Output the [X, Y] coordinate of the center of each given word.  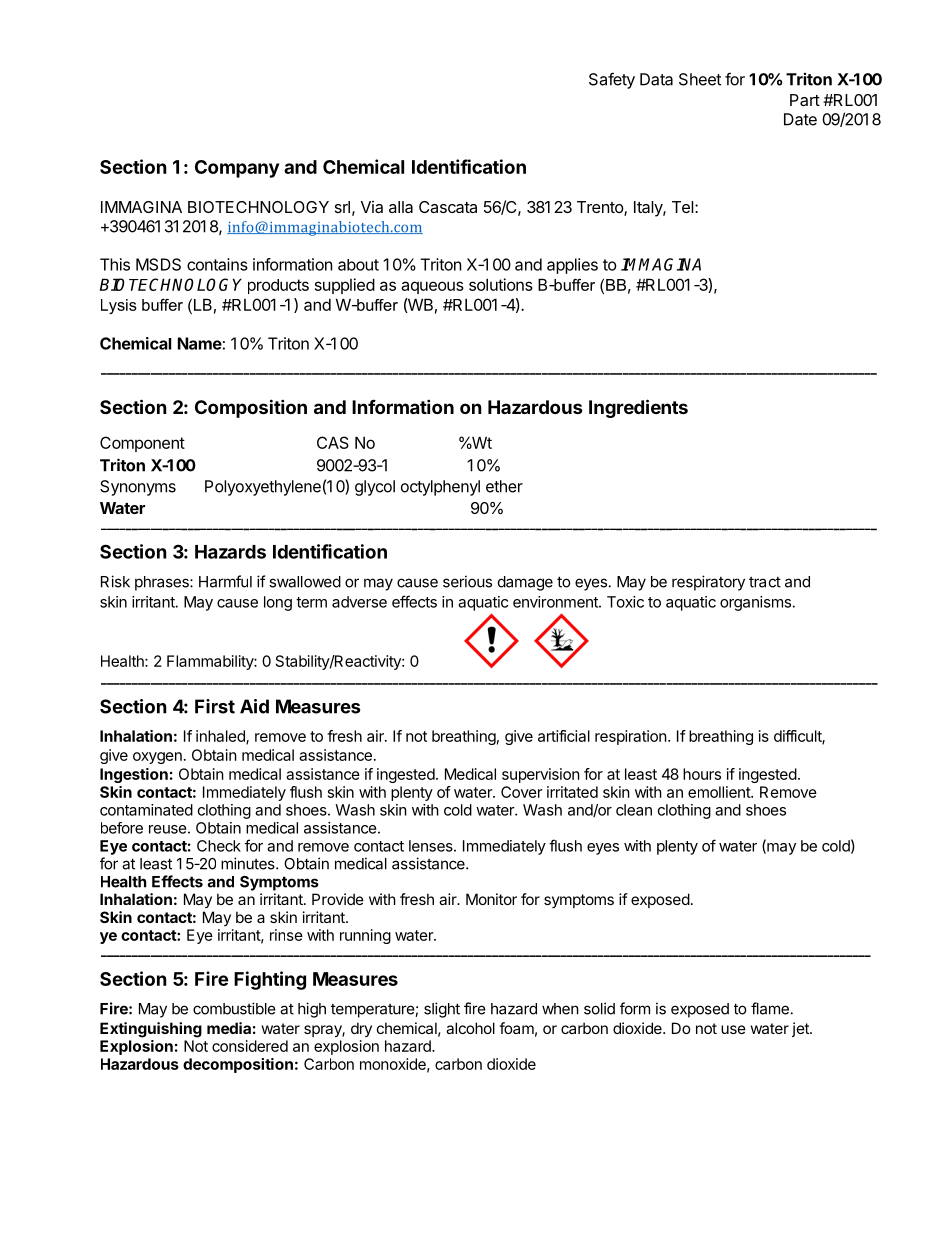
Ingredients [638, 408]
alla [401, 207]
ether [504, 486]
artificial [564, 736]
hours [702, 774]
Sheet [700, 79]
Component [142, 444]
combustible [234, 1008]
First [215, 706]
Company [237, 169]
